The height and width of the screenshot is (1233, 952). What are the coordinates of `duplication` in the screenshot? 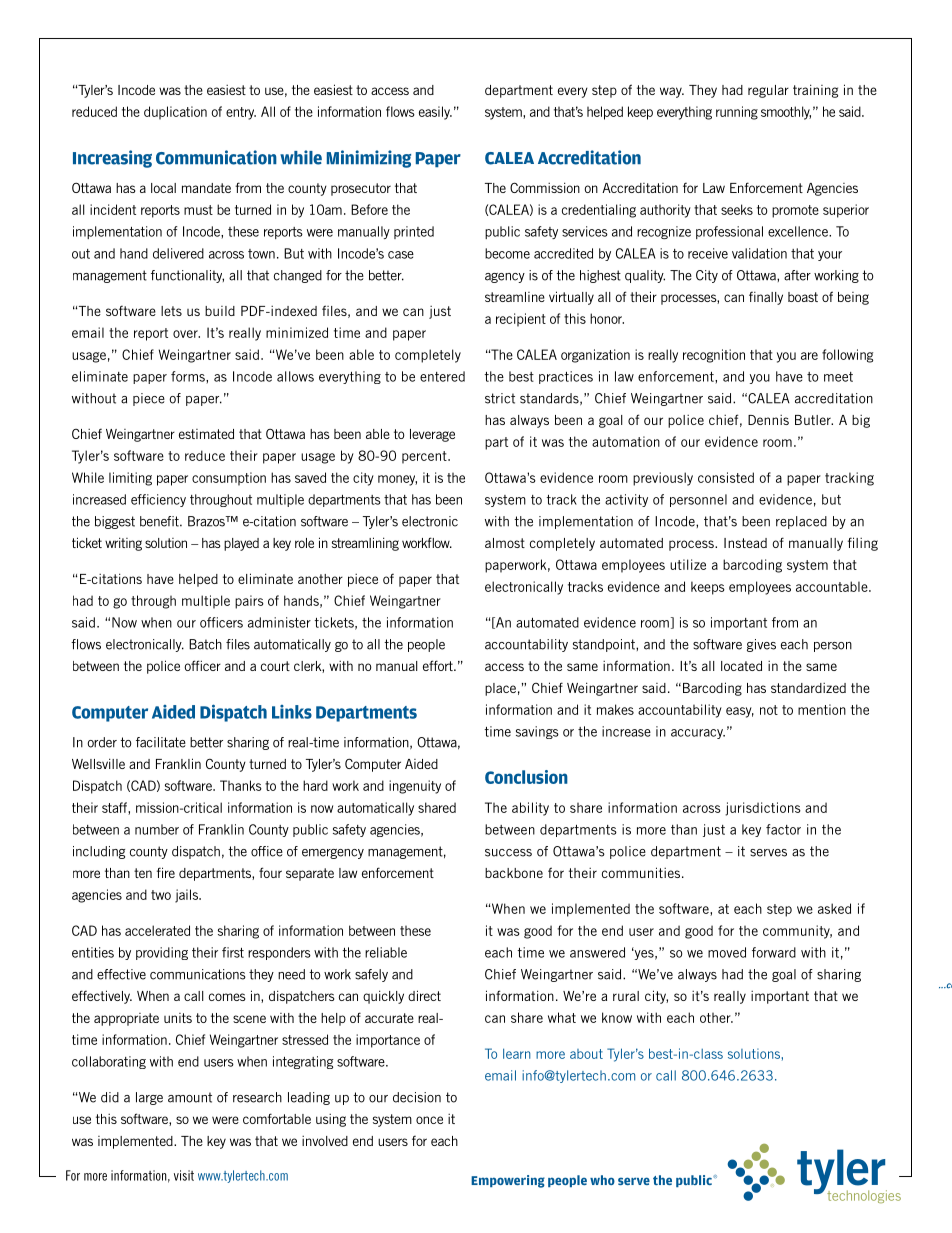 It's located at (175, 113).
